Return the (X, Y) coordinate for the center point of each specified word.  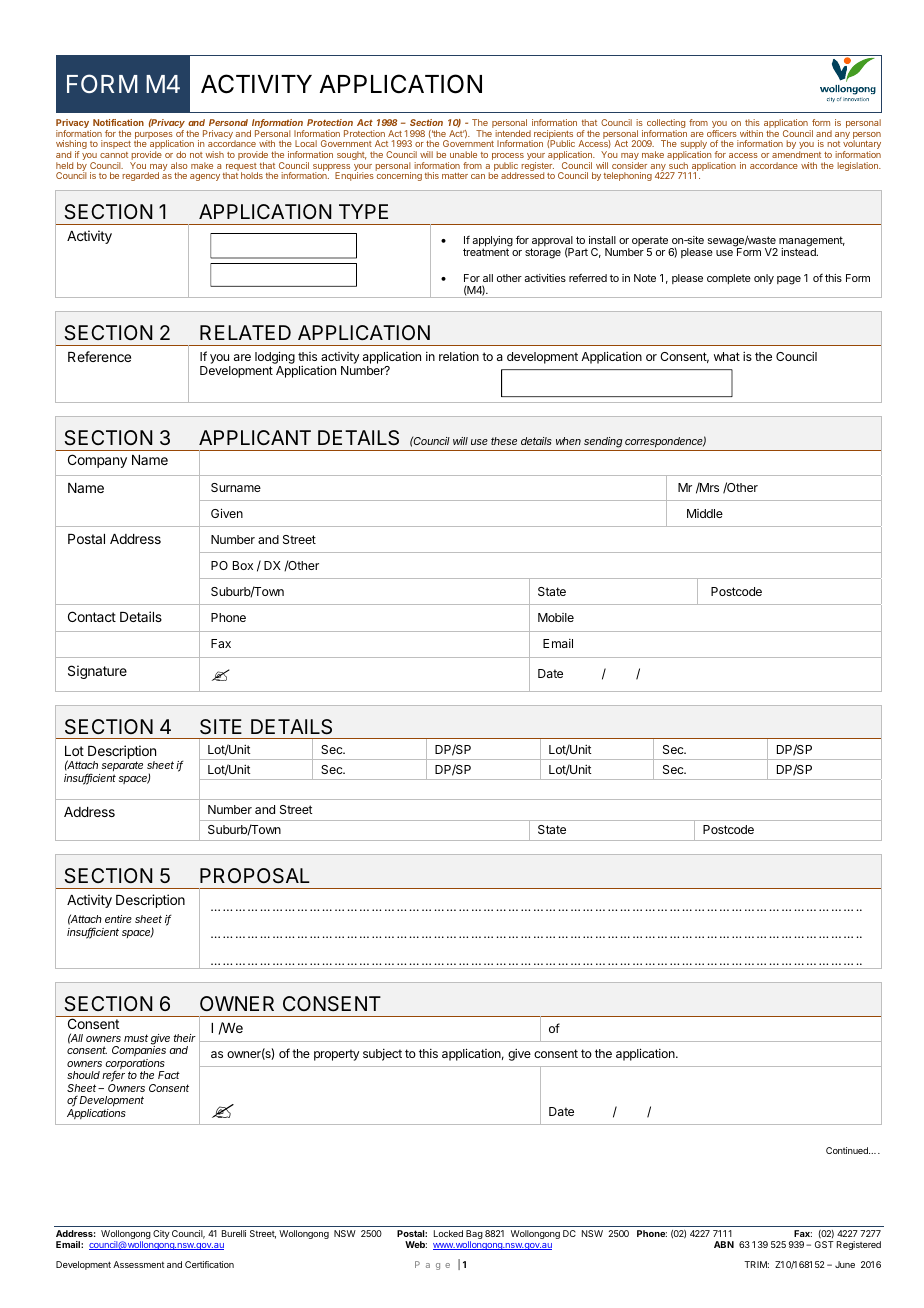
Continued (848, 1150)
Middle (705, 513)
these (504, 441)
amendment (796, 154)
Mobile (556, 617)
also (179, 165)
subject (382, 1055)
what (727, 356)
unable (463, 154)
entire (118, 919)
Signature (97, 672)
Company (97, 461)
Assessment (139, 1264)
